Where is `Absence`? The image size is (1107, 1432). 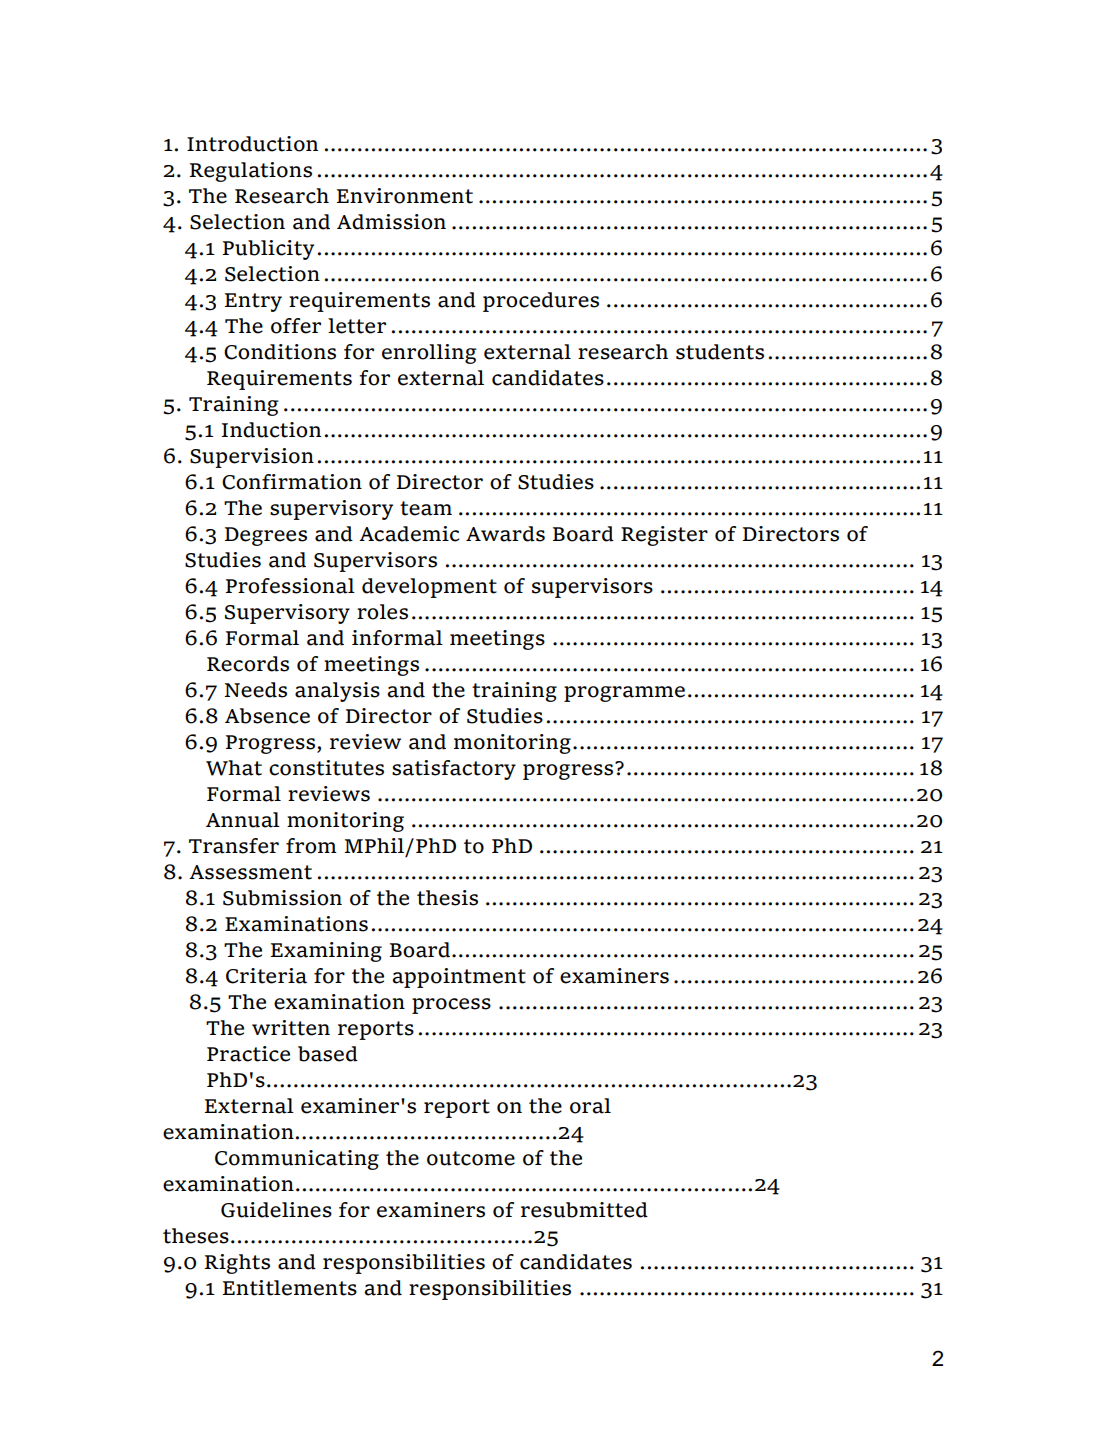 Absence is located at coordinates (267, 716).
